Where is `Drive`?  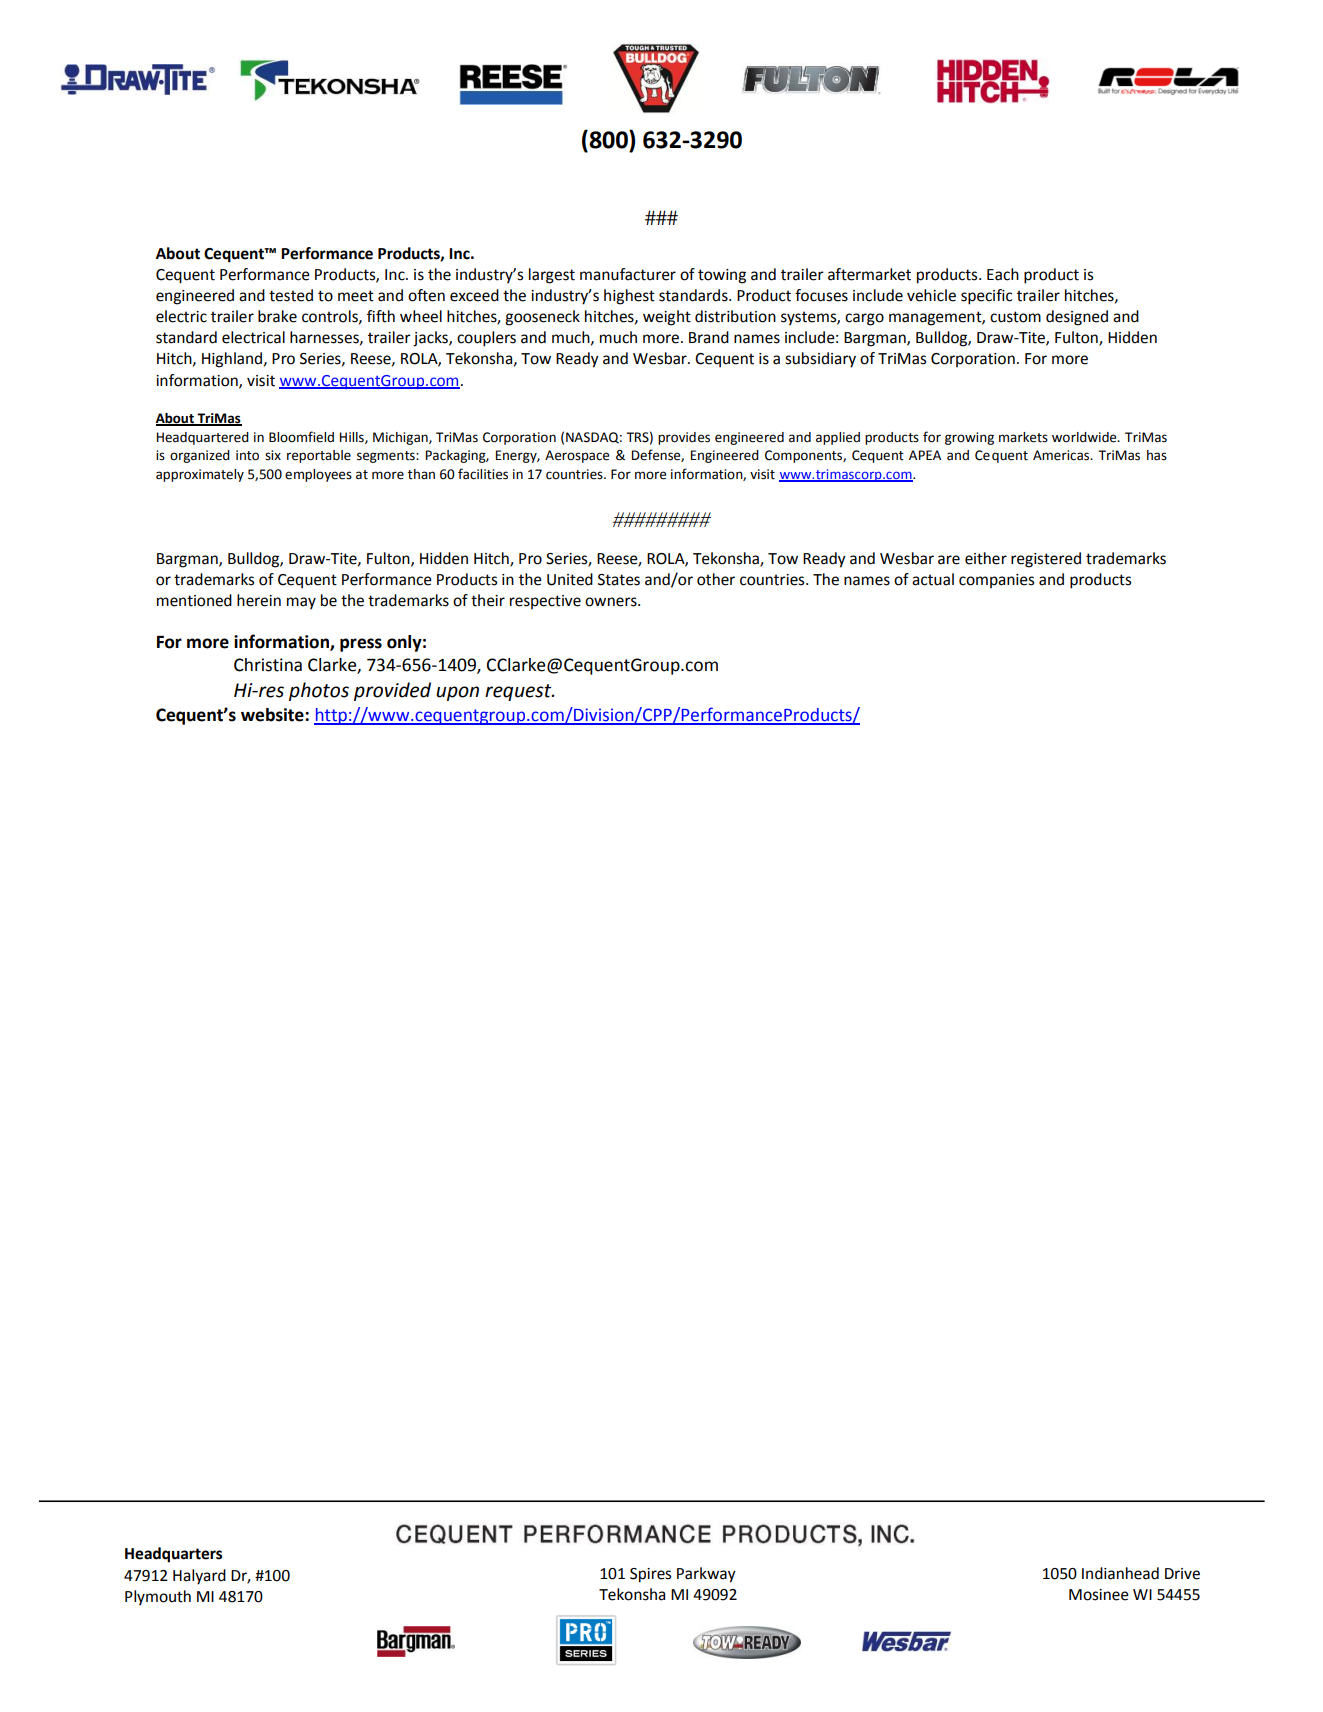 Drive is located at coordinates (1182, 1574).
